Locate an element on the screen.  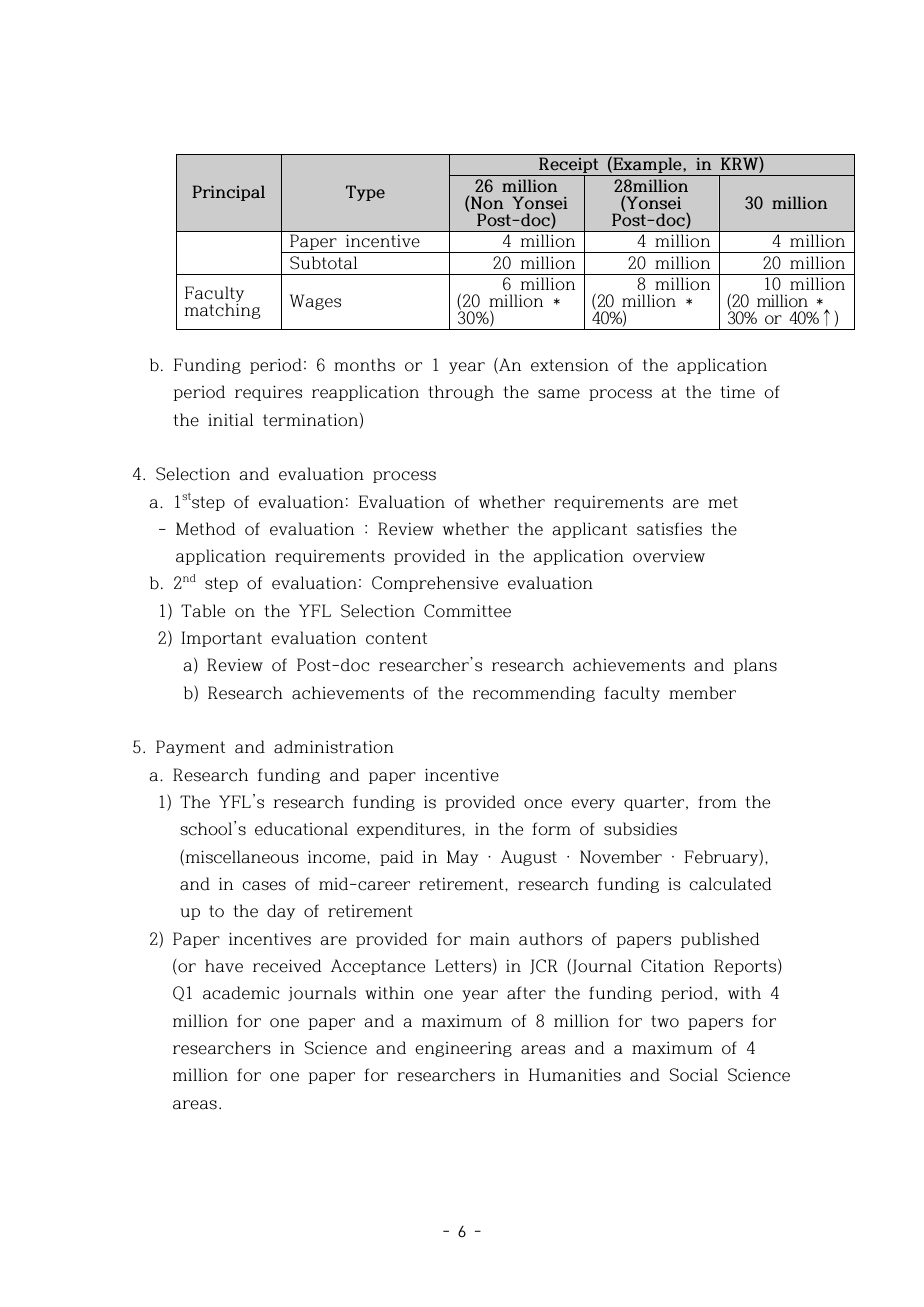
extension is located at coordinates (570, 365).
